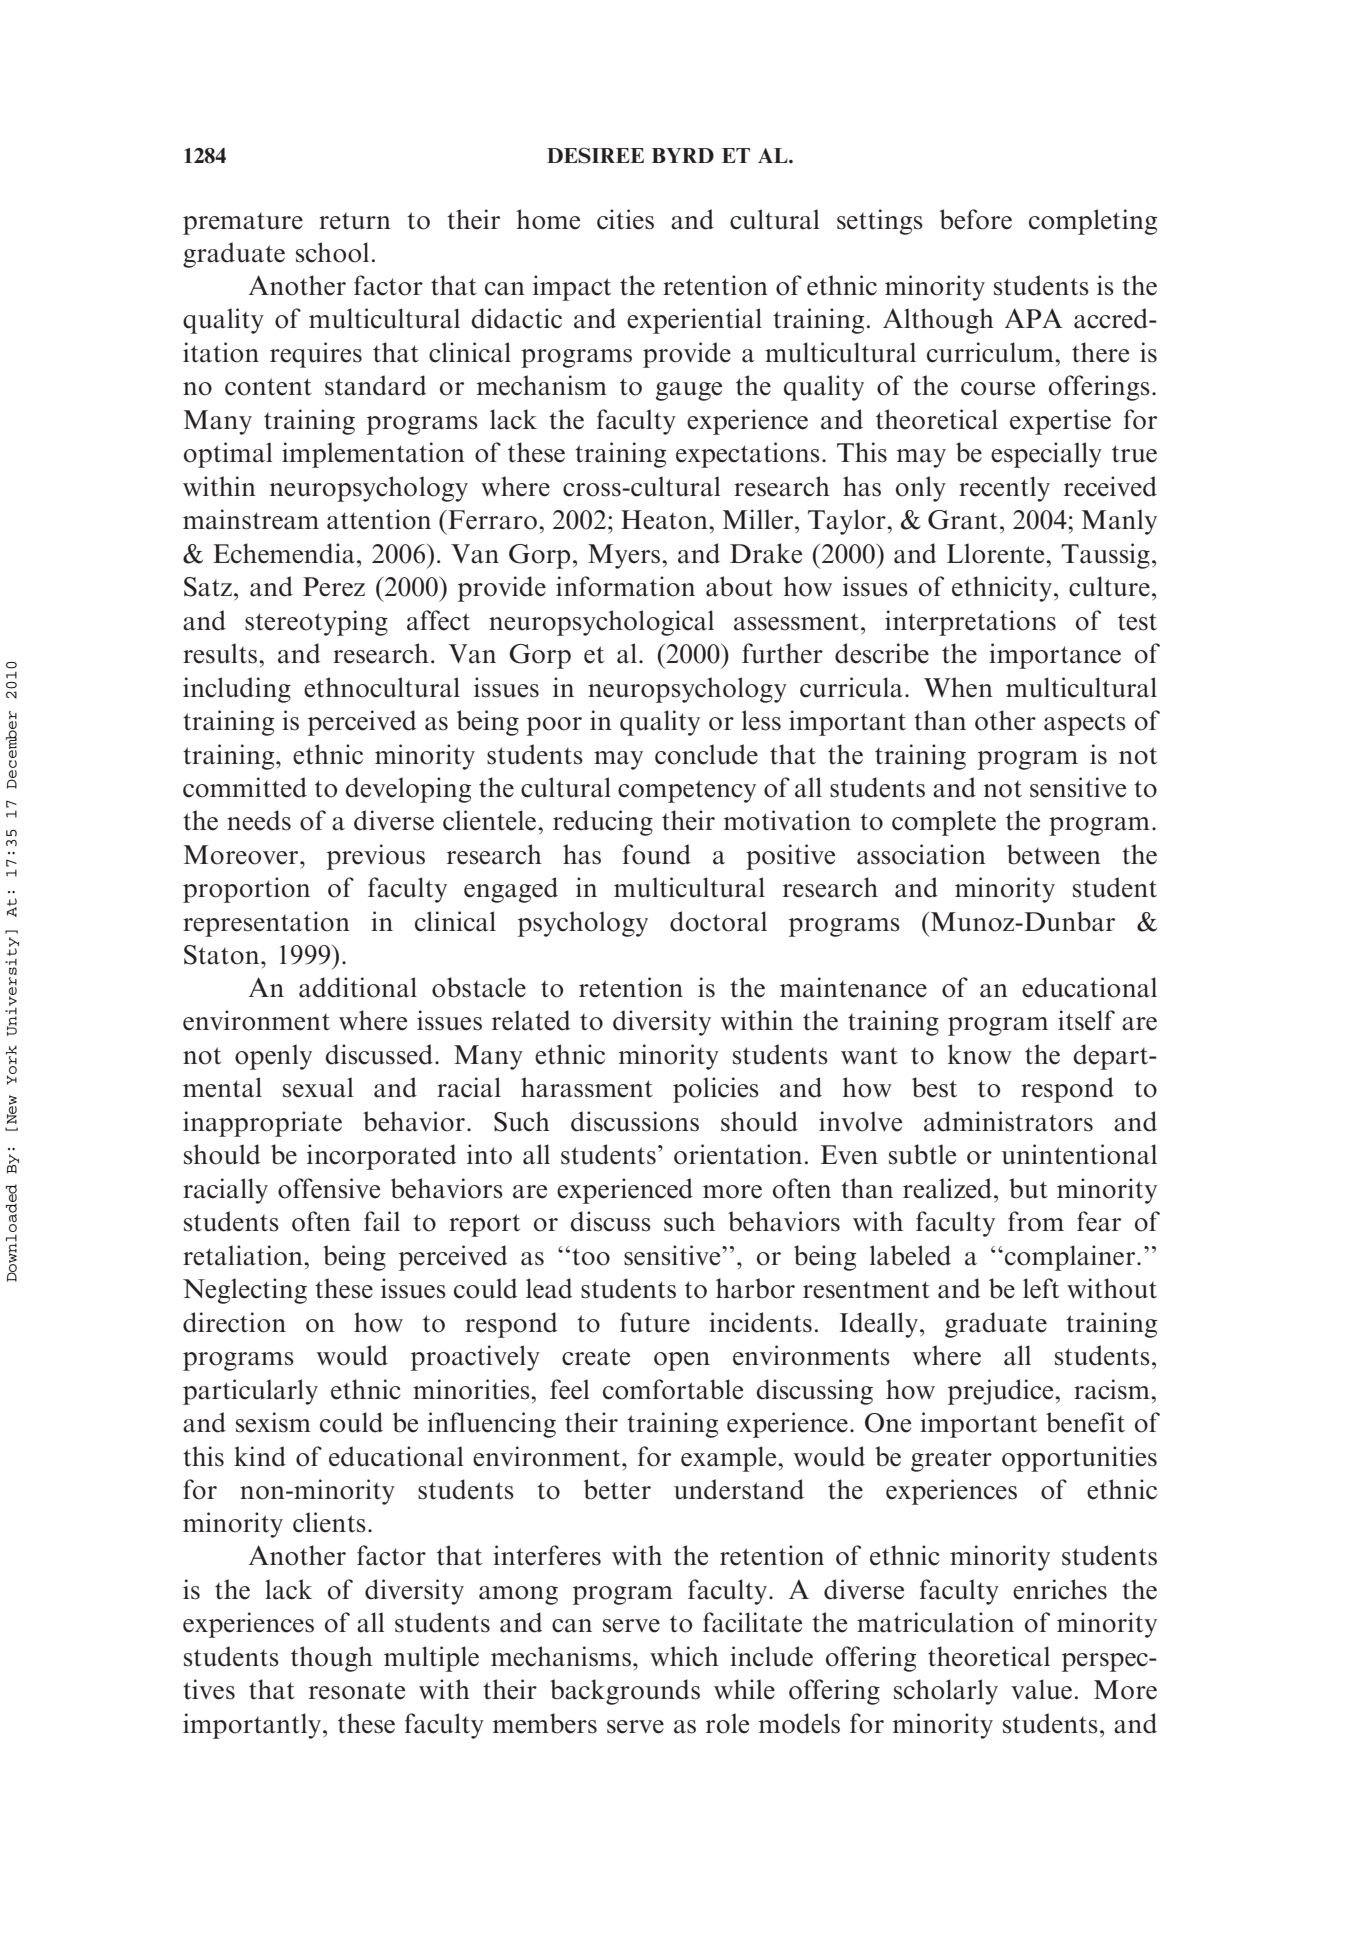 The image size is (1360, 1943). I want to click on before, so click(976, 219).
